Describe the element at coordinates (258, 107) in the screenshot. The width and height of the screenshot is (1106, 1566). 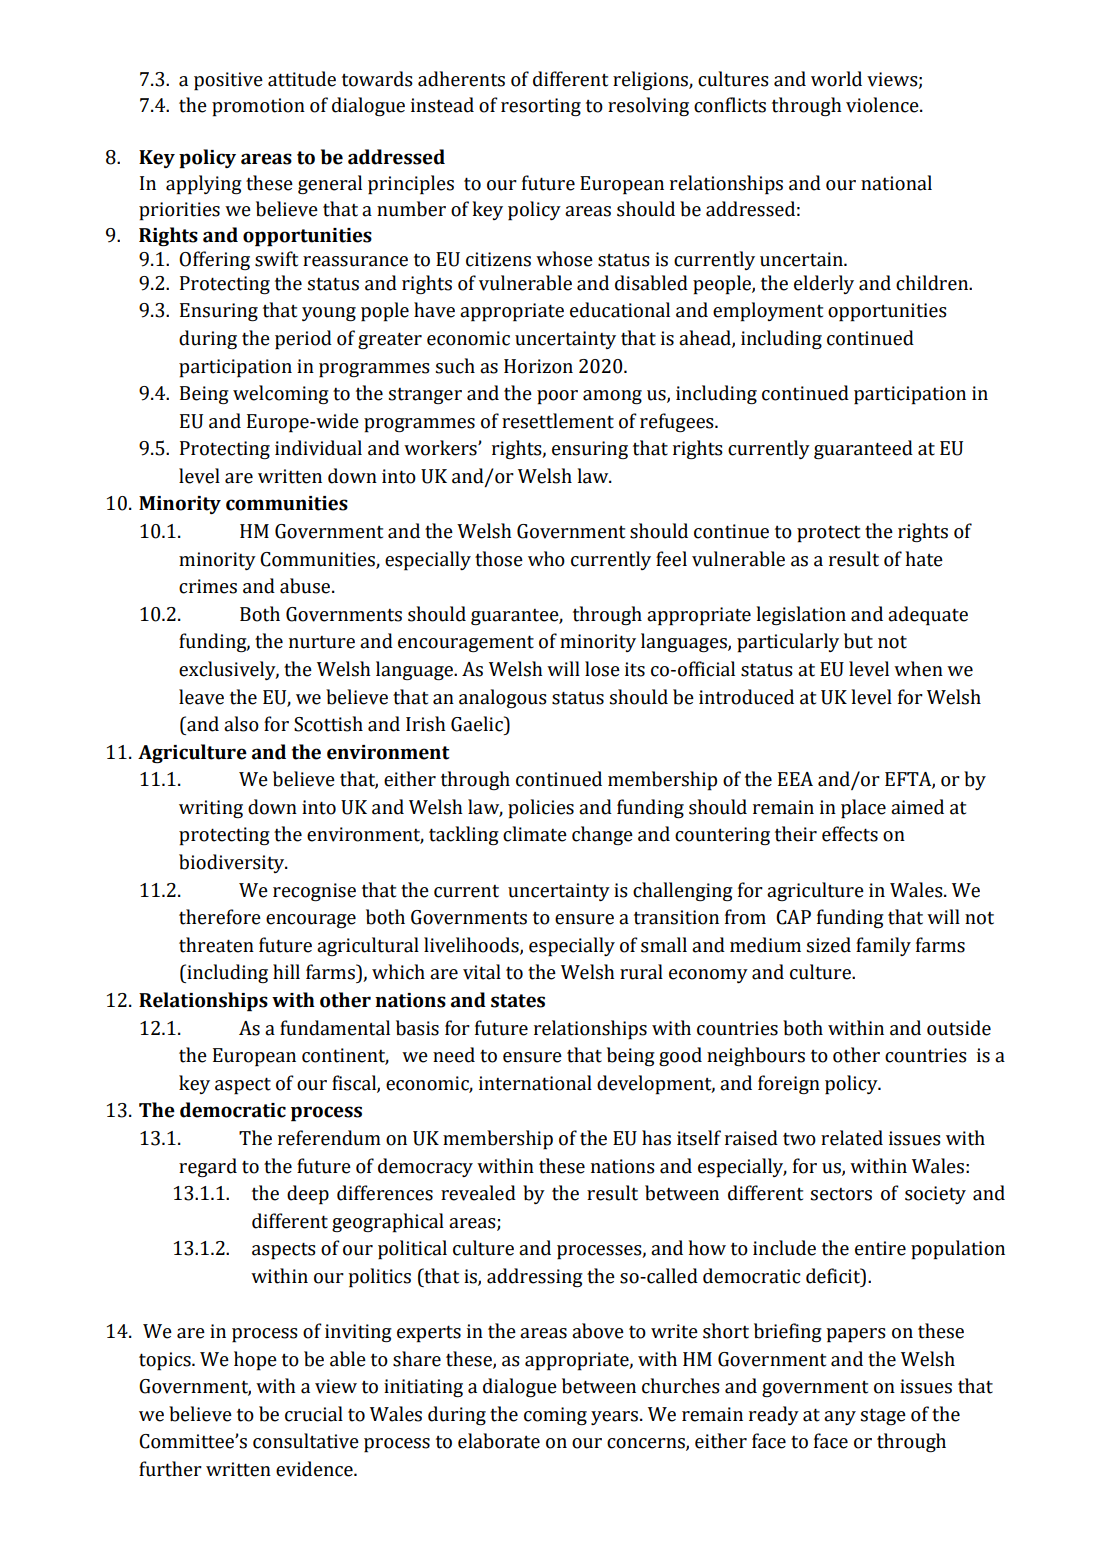
I see `promotion` at that location.
